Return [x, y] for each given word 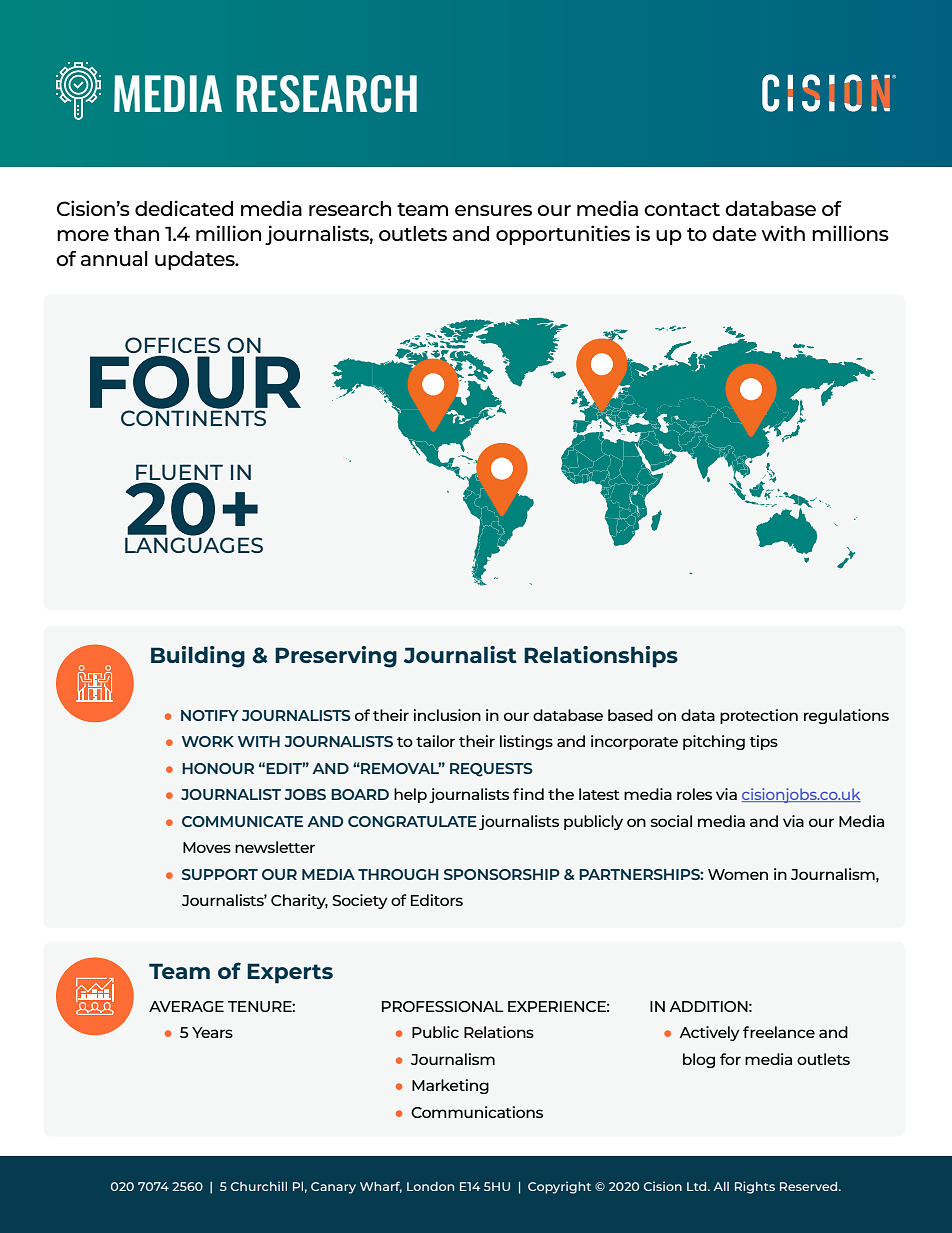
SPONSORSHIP [502, 874]
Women [738, 874]
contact [682, 209]
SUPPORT [220, 874]
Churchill [259, 1186]
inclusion [447, 715]
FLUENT [179, 473]
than [136, 233]
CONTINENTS [193, 418]
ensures [493, 210]
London [430, 1186]
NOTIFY [209, 715]
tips [763, 742]
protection [759, 716]
